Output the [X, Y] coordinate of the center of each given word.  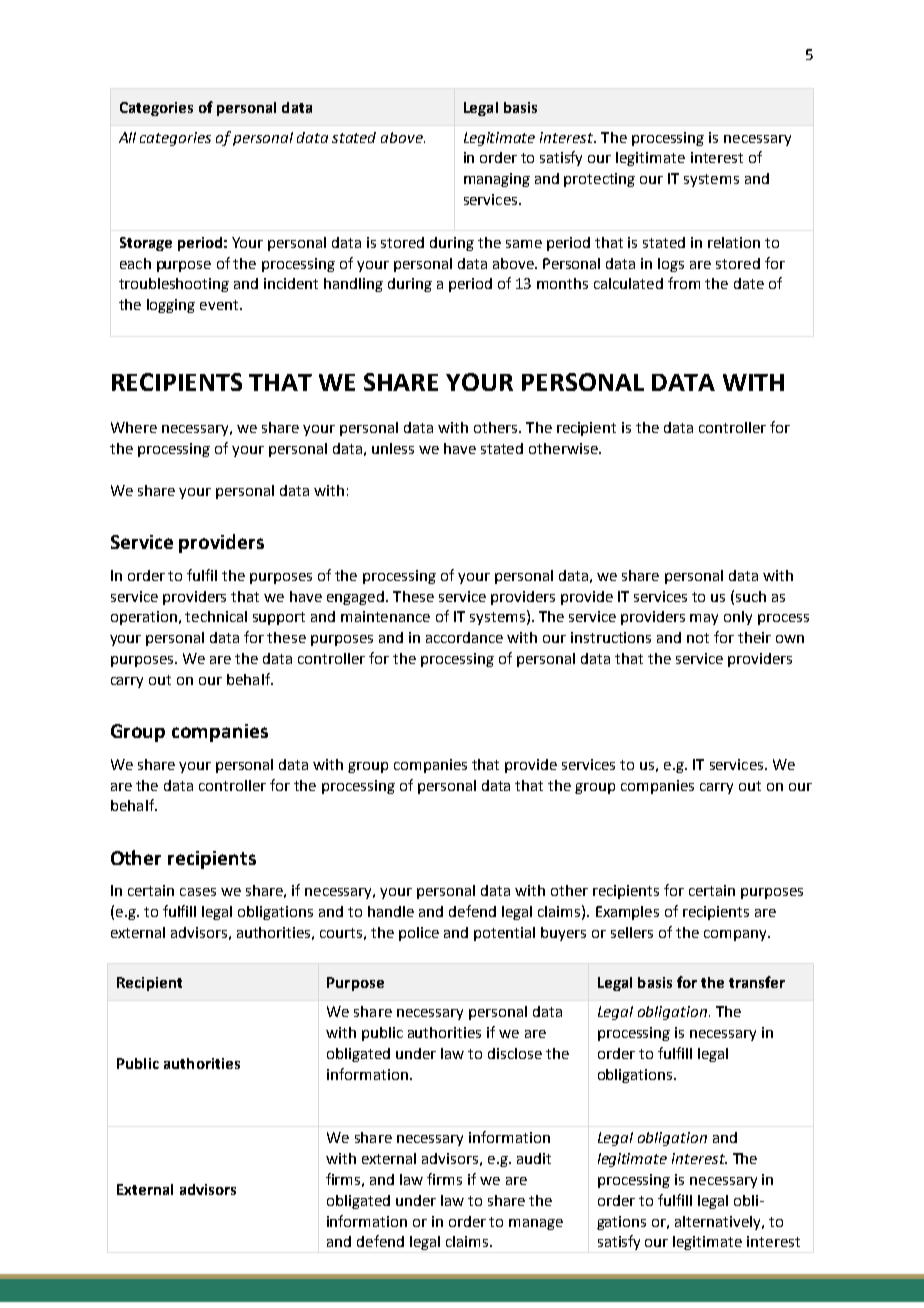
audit [534, 1158]
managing [497, 180]
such [751, 596]
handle [391, 911]
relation [734, 242]
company [736, 935]
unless [393, 448]
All [127, 137]
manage [536, 1224]
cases [198, 892]
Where [134, 427]
